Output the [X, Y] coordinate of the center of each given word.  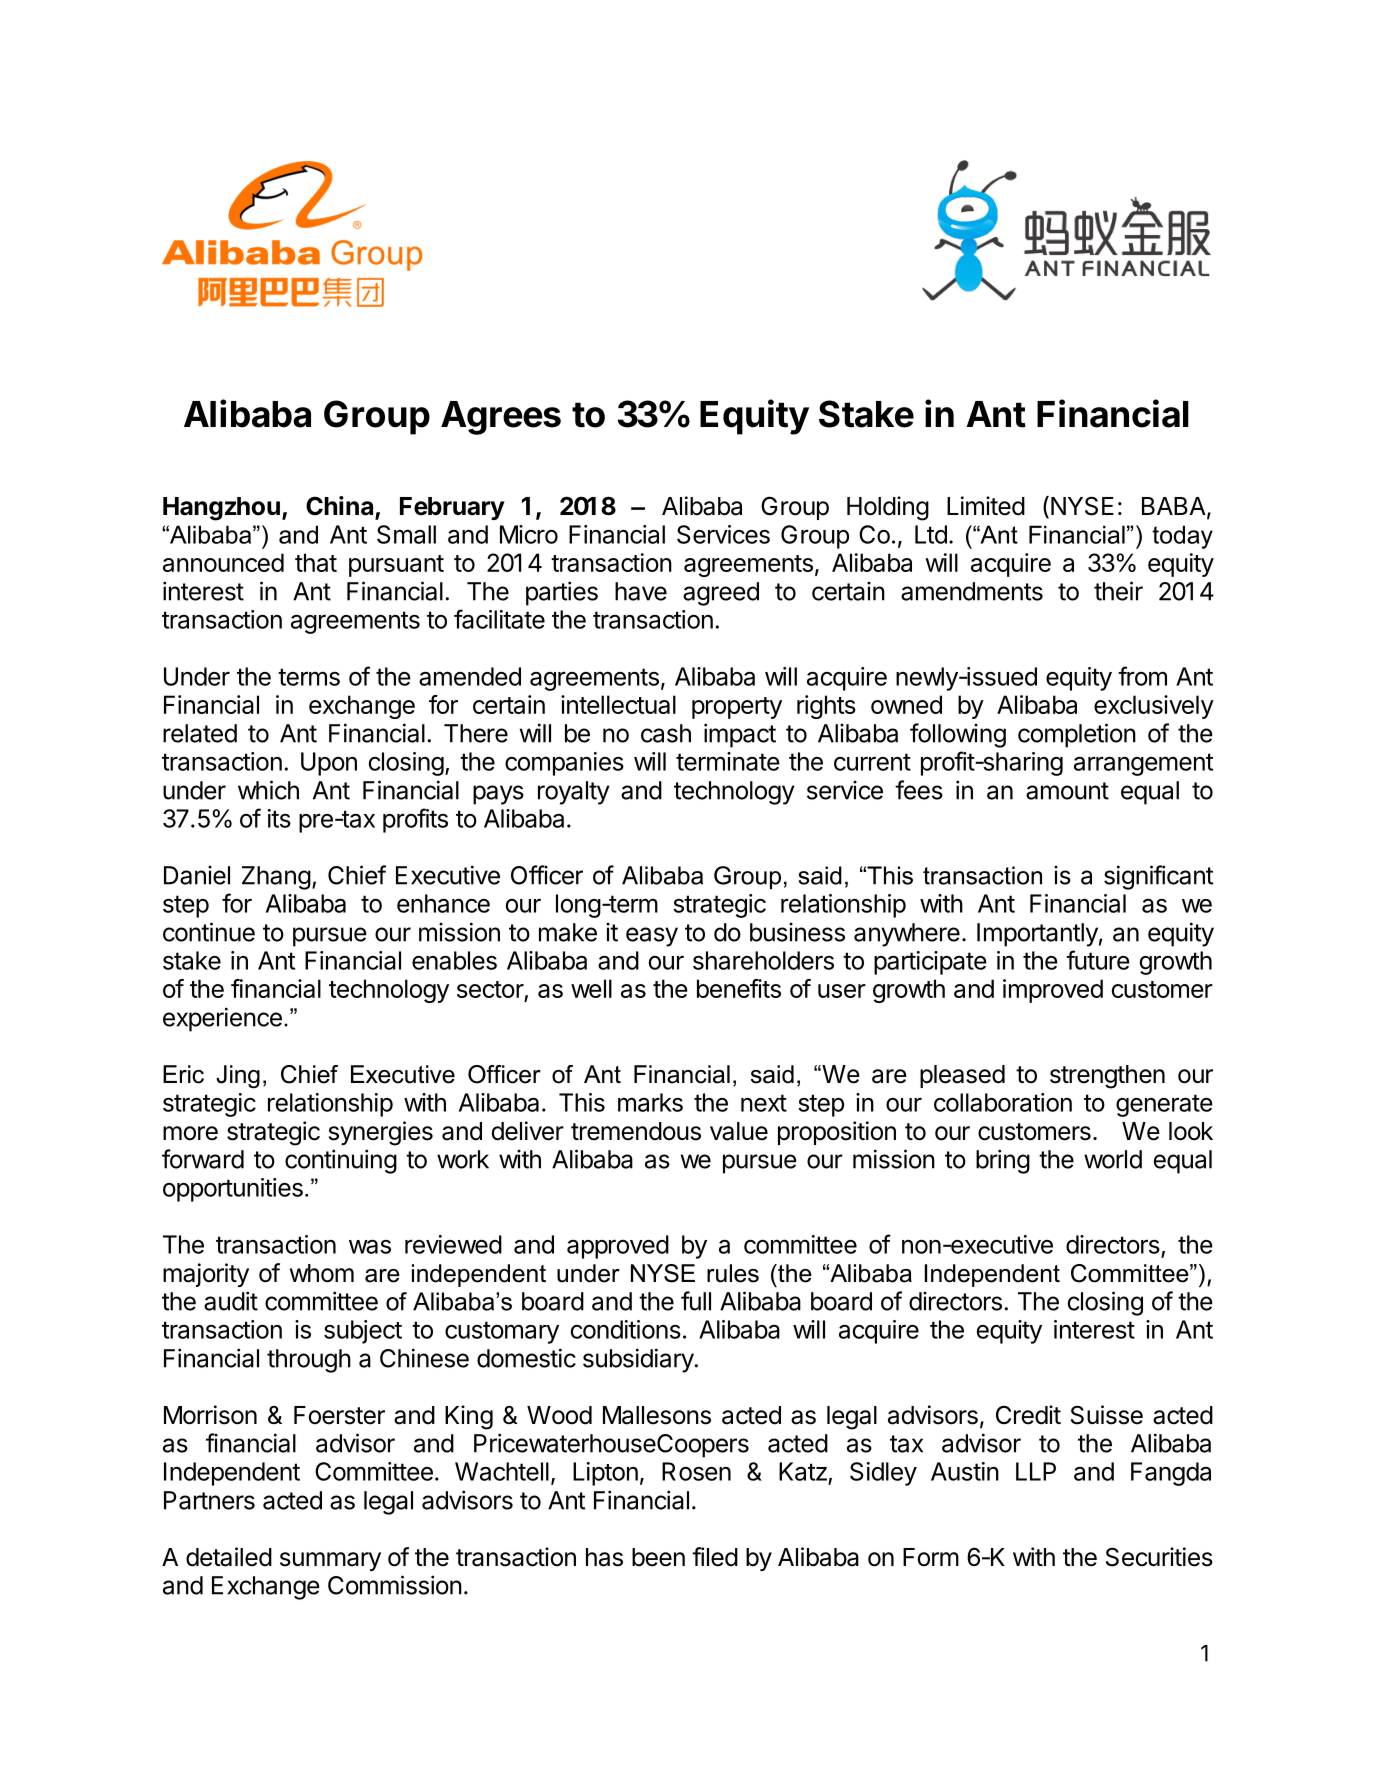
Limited [986, 506]
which [268, 790]
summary [330, 1561]
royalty [574, 793]
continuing [341, 1161]
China [341, 507]
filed [715, 1557]
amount [1067, 791]
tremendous [636, 1131]
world [1113, 1159]
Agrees [501, 418]
